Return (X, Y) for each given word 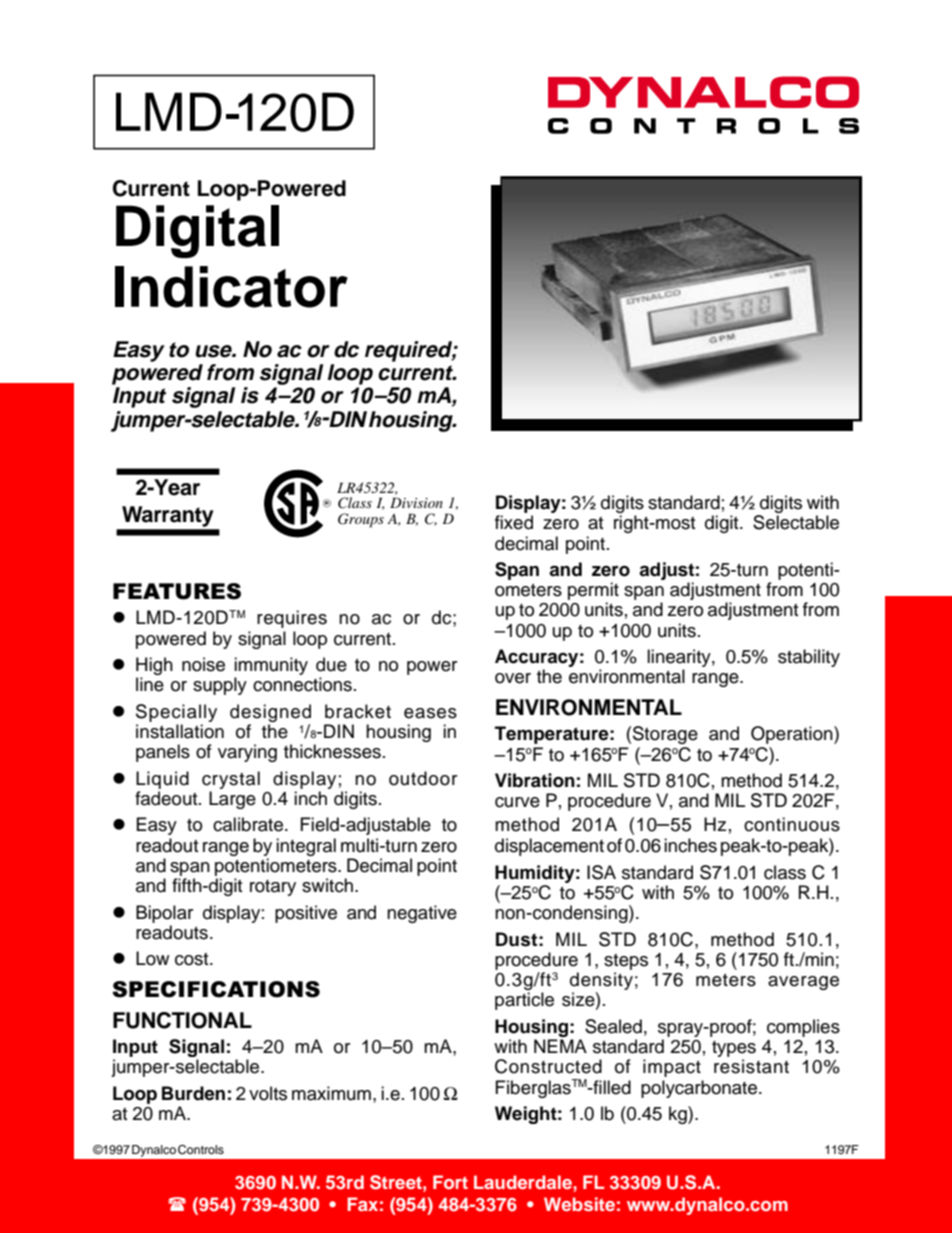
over (513, 678)
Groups (361, 520)
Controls (201, 1150)
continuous (792, 824)
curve (517, 802)
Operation (793, 735)
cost (193, 959)
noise (203, 664)
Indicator (231, 287)
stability (809, 658)
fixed (514, 522)
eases (430, 713)
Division (416, 502)
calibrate (249, 824)
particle (524, 1001)
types (734, 1050)
